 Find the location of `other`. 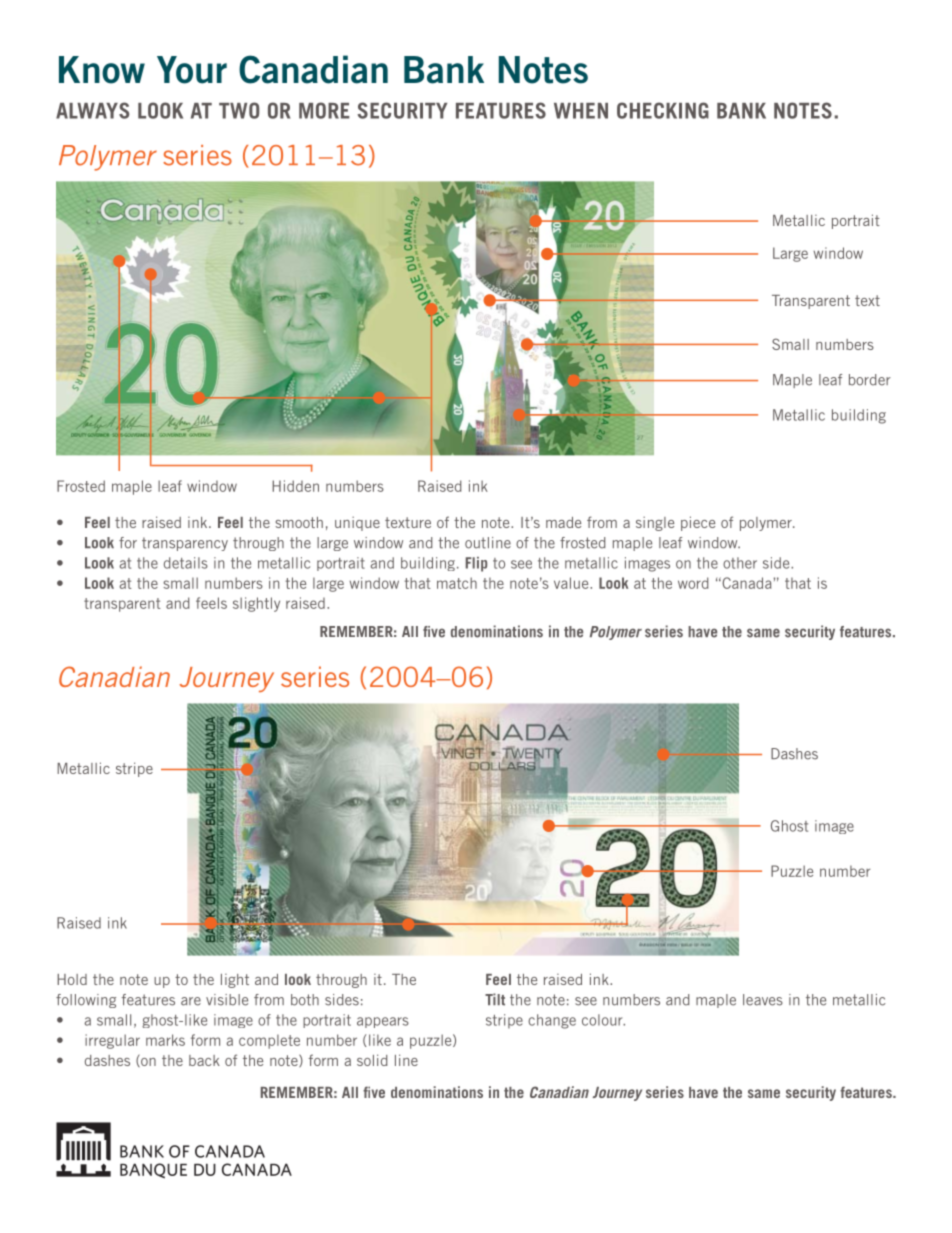

other is located at coordinates (740, 563).
